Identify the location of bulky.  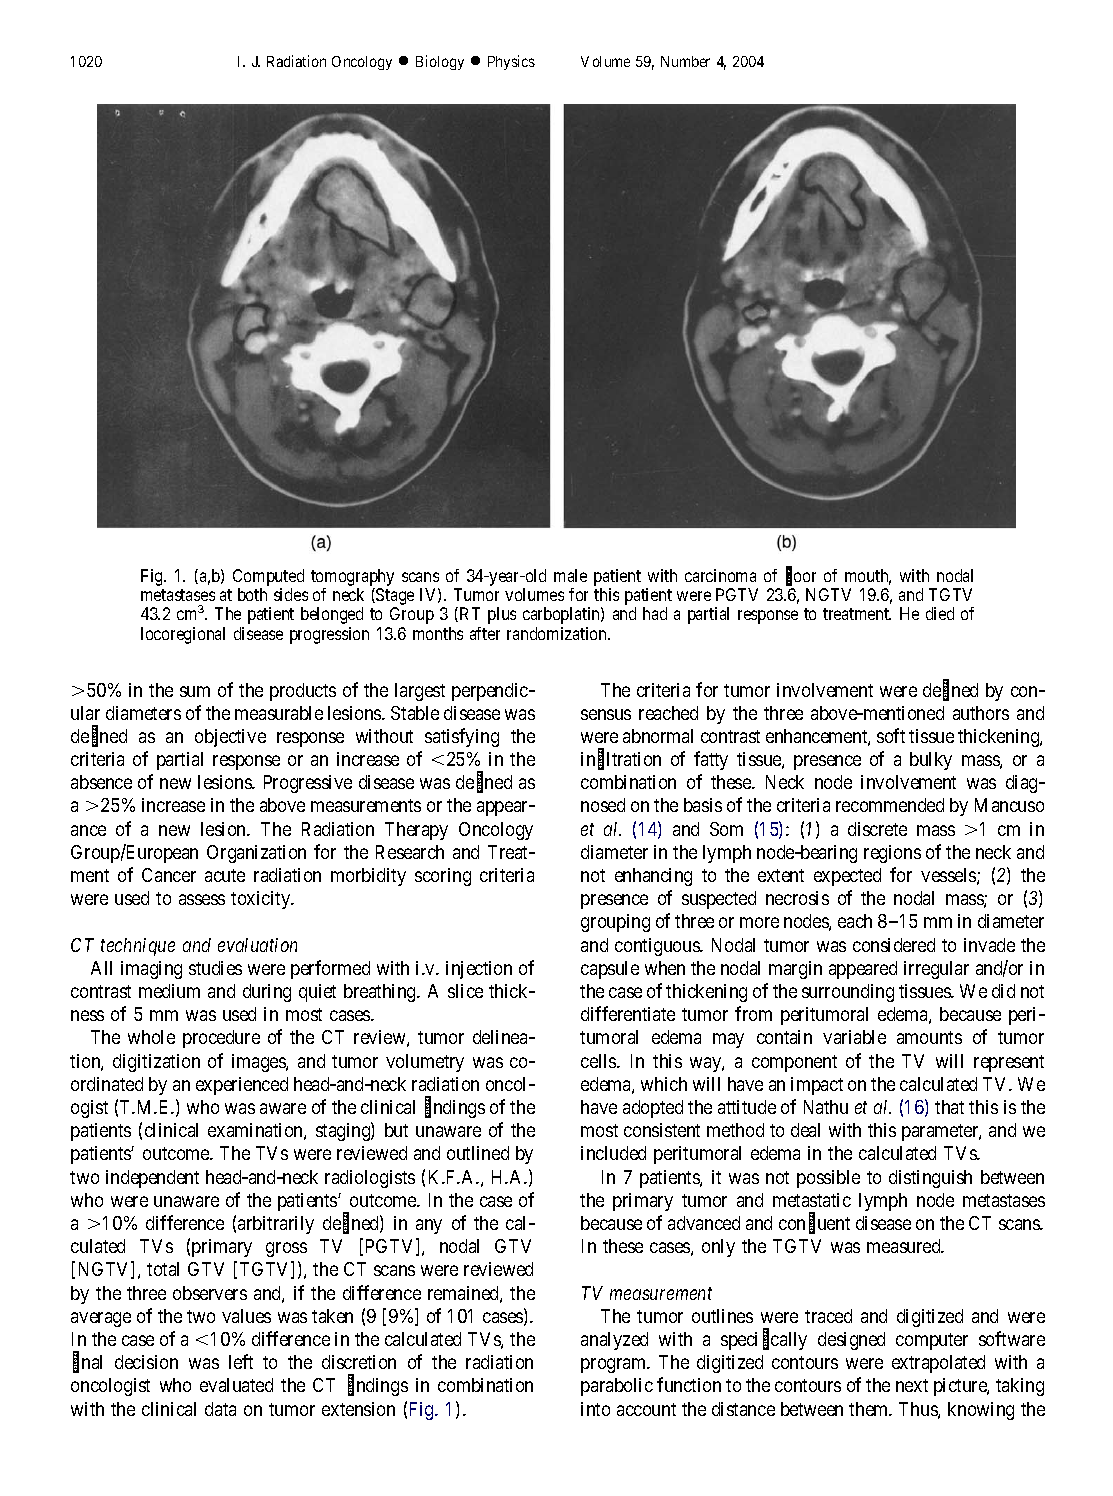
(931, 761).
